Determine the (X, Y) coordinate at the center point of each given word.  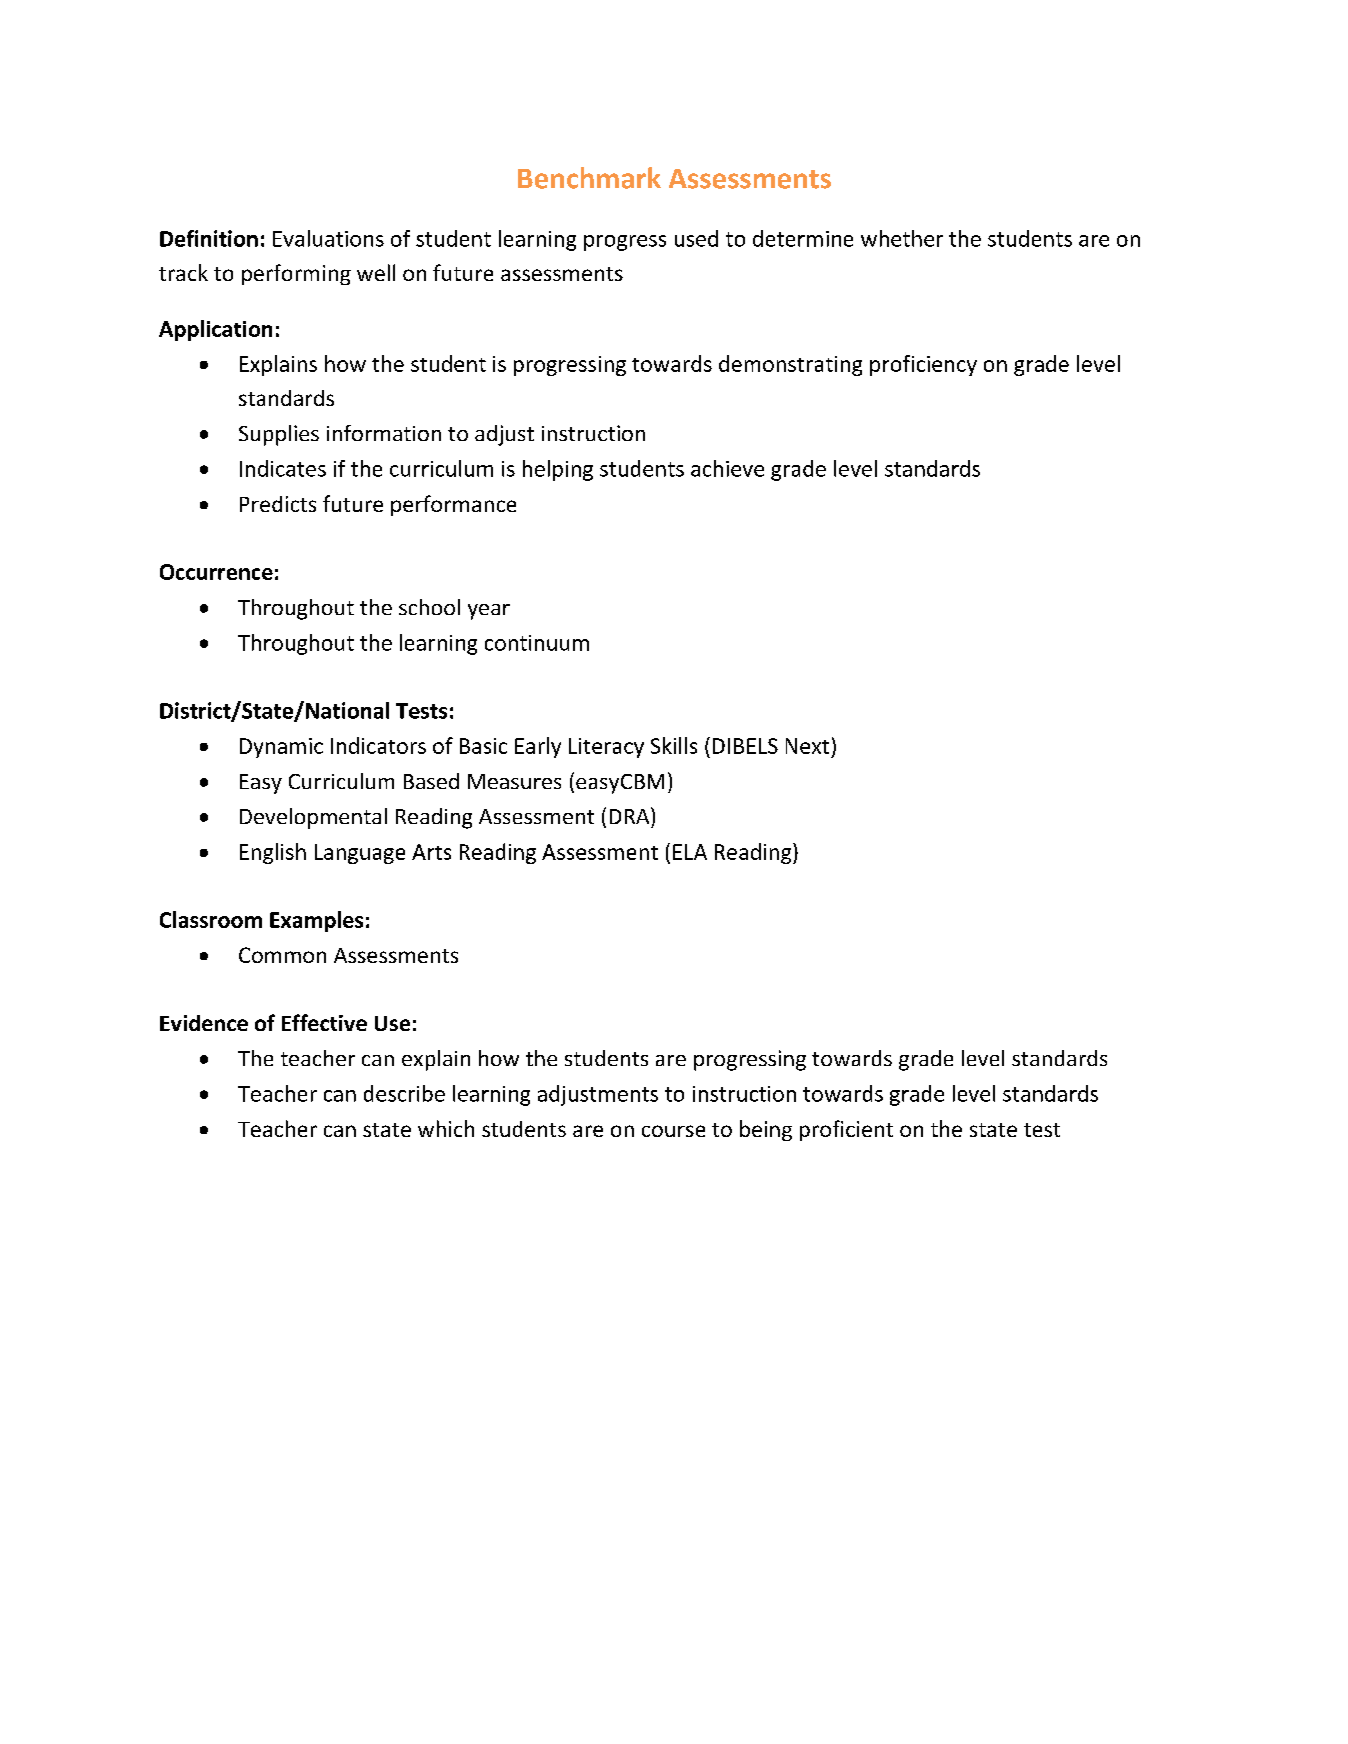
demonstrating (790, 365)
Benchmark (589, 178)
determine (803, 238)
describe (404, 1093)
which (446, 1128)
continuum (537, 643)
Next (807, 746)
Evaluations (328, 238)
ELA (690, 852)
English (273, 853)
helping (558, 470)
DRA (631, 815)
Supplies (279, 435)
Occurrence (216, 572)
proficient (846, 1130)
